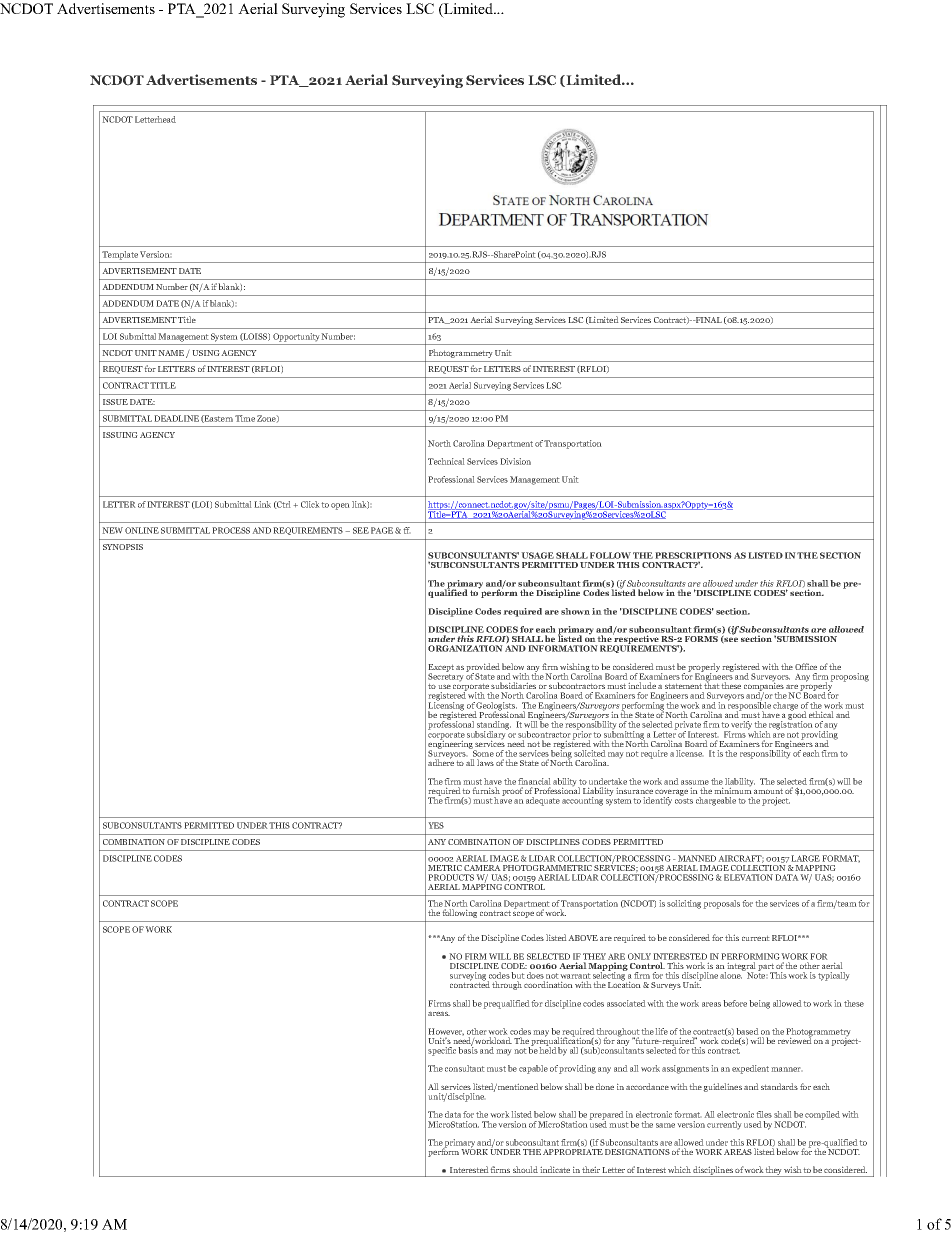  I want to click on USAGE, so click(537, 555).
